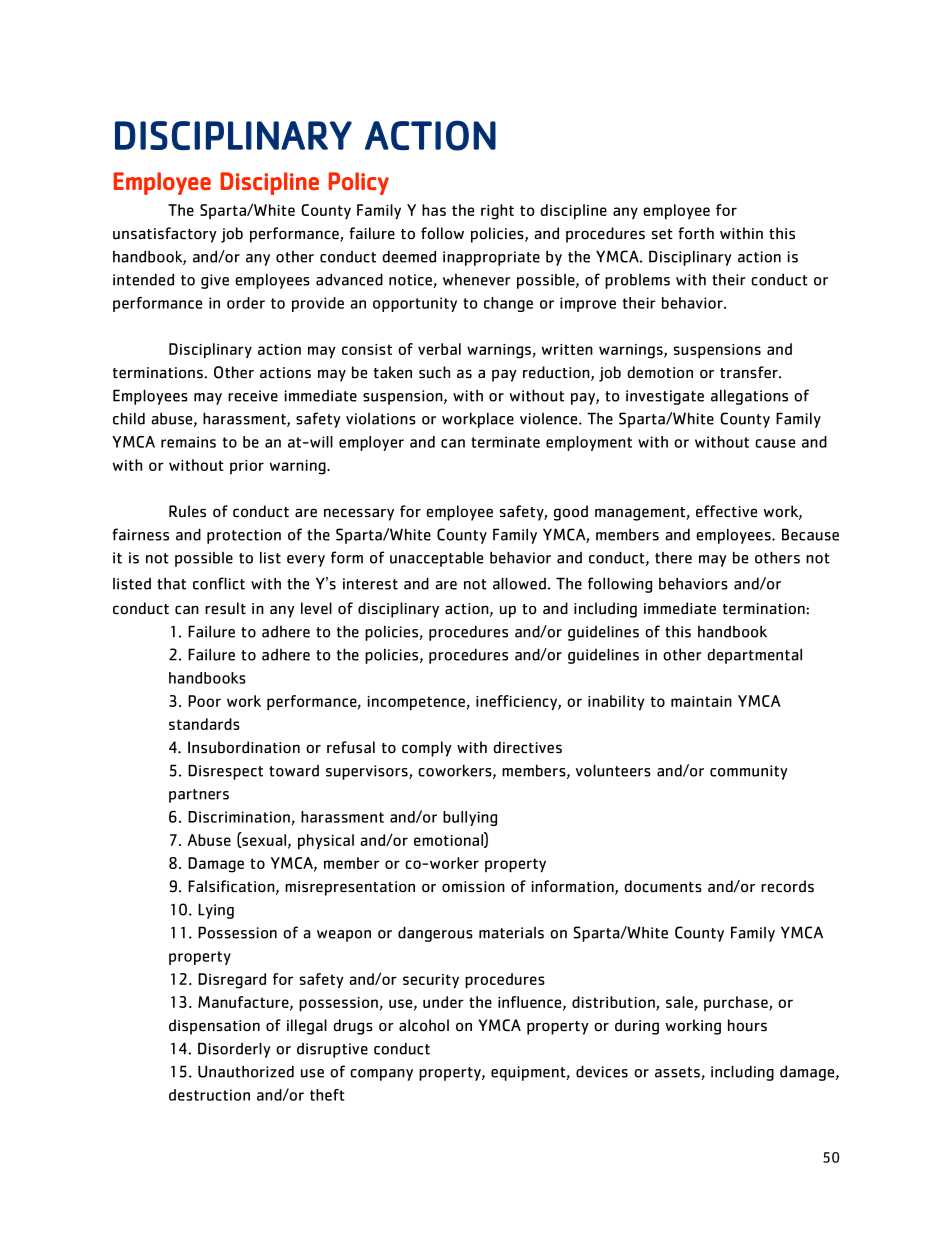 The width and height of the screenshot is (952, 1233). I want to click on terminate, so click(505, 442).
